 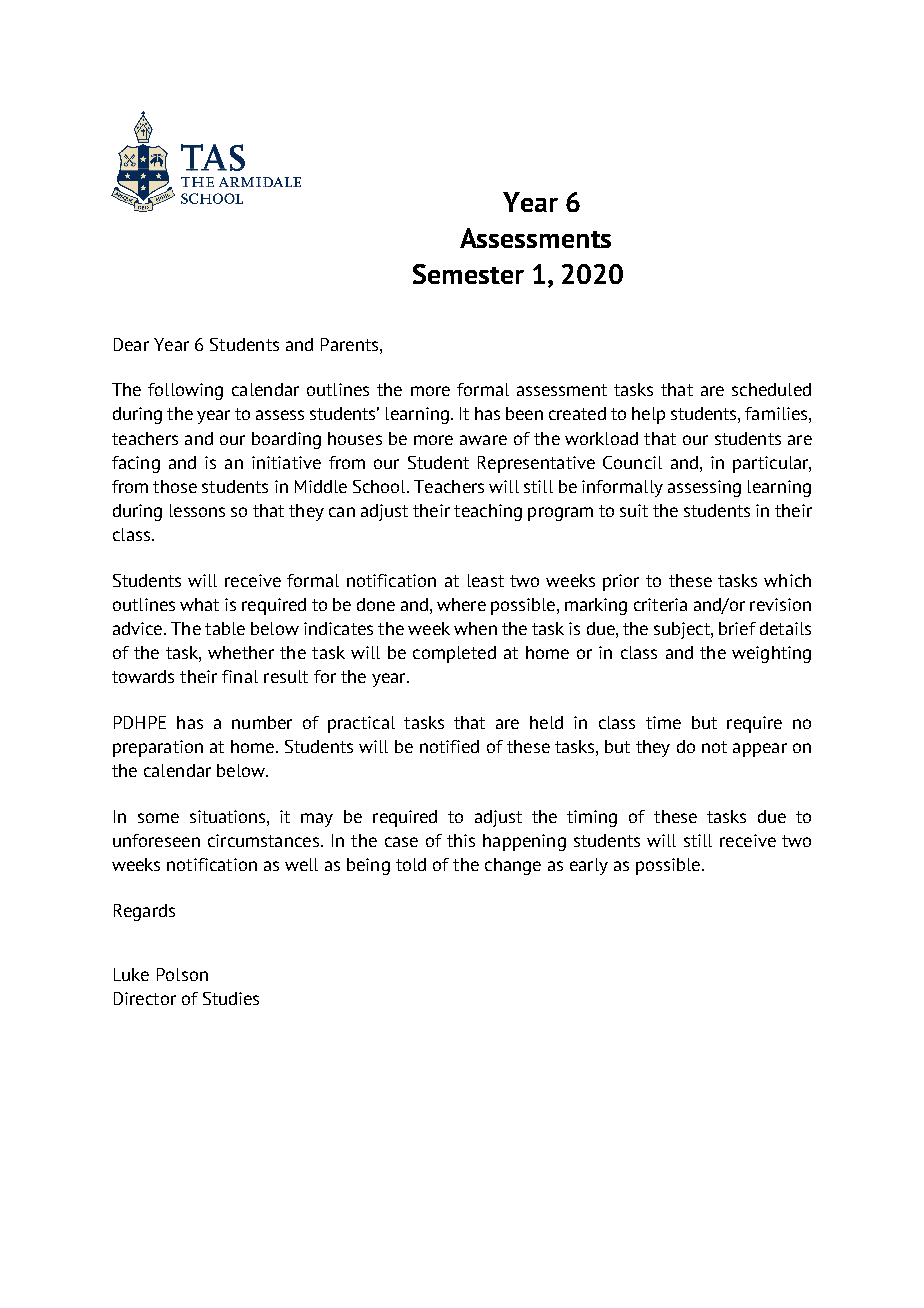 I want to click on when, so click(x=475, y=628).
